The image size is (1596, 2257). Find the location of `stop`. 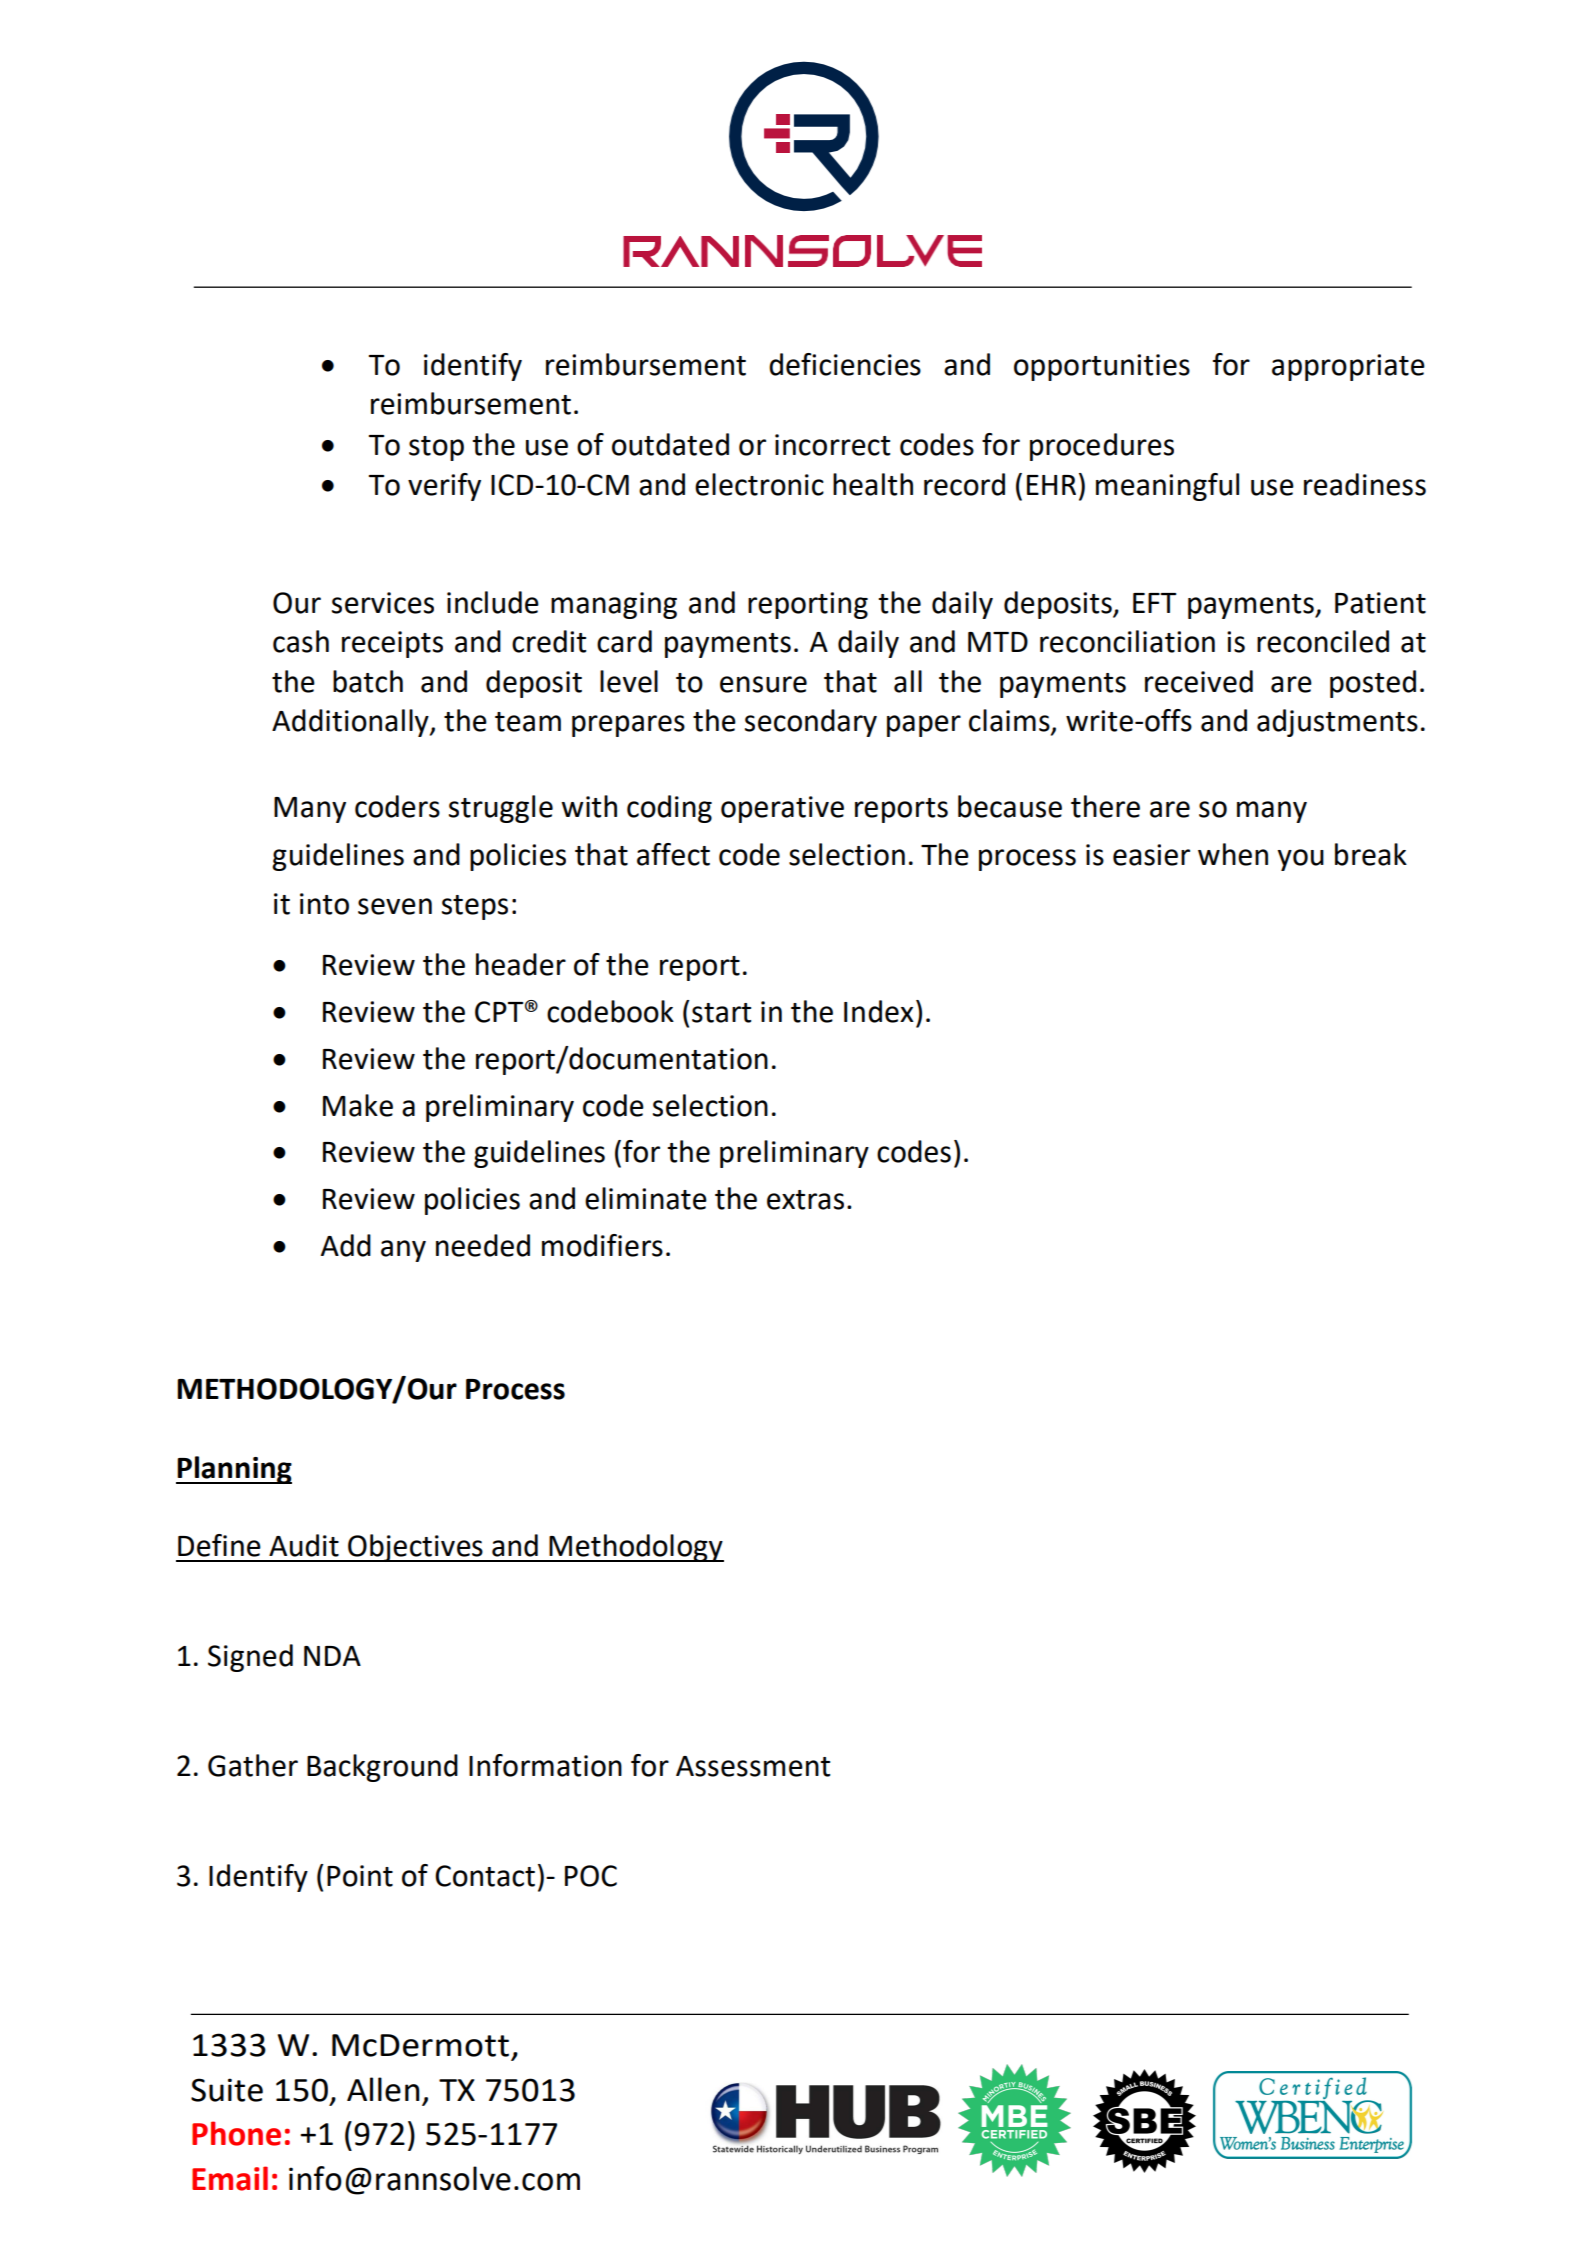

stop is located at coordinates (436, 448).
